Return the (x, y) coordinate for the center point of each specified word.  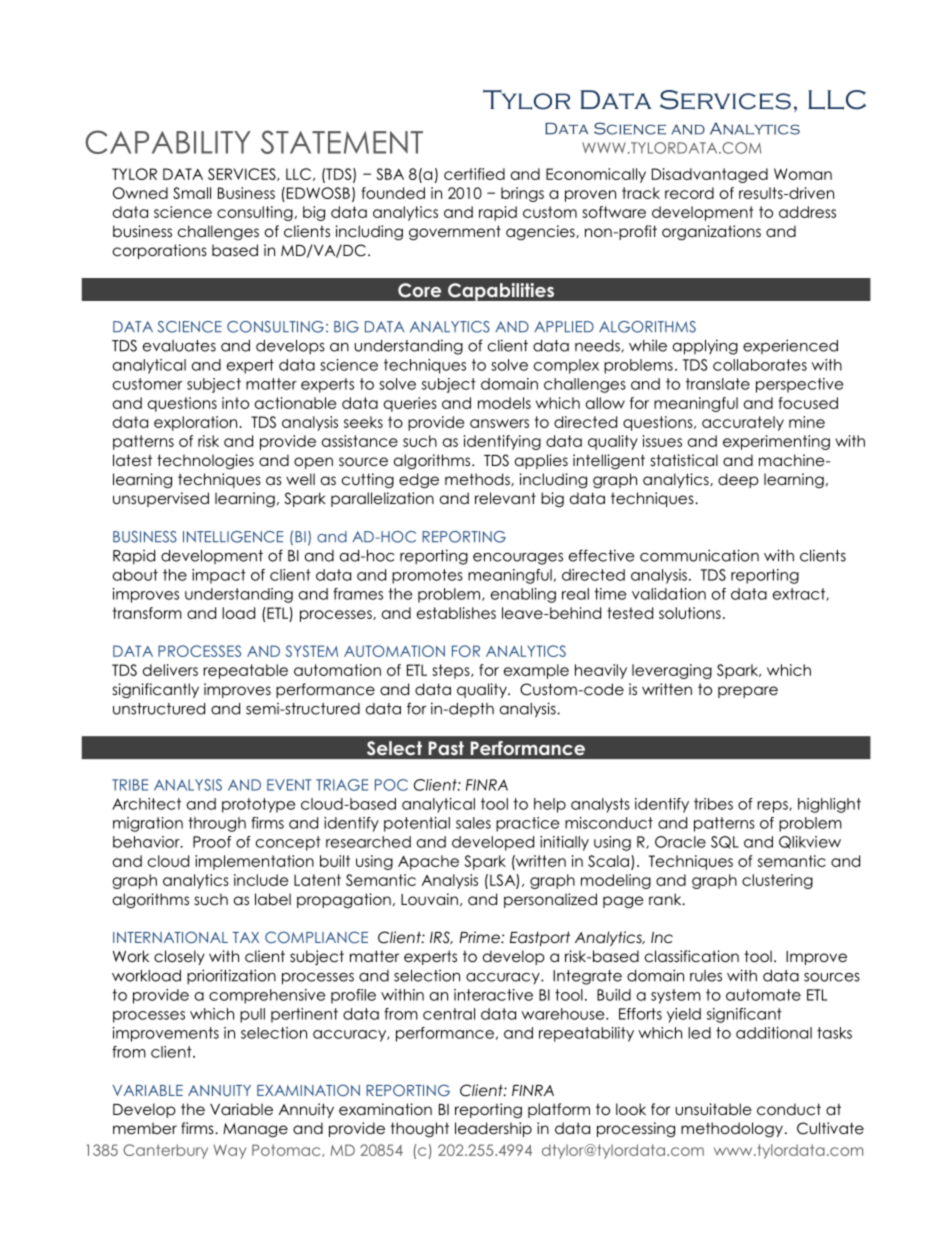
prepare (748, 692)
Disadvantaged (710, 175)
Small (192, 193)
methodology (732, 1130)
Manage (255, 1130)
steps (452, 671)
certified (474, 174)
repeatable (245, 671)
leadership (493, 1129)
